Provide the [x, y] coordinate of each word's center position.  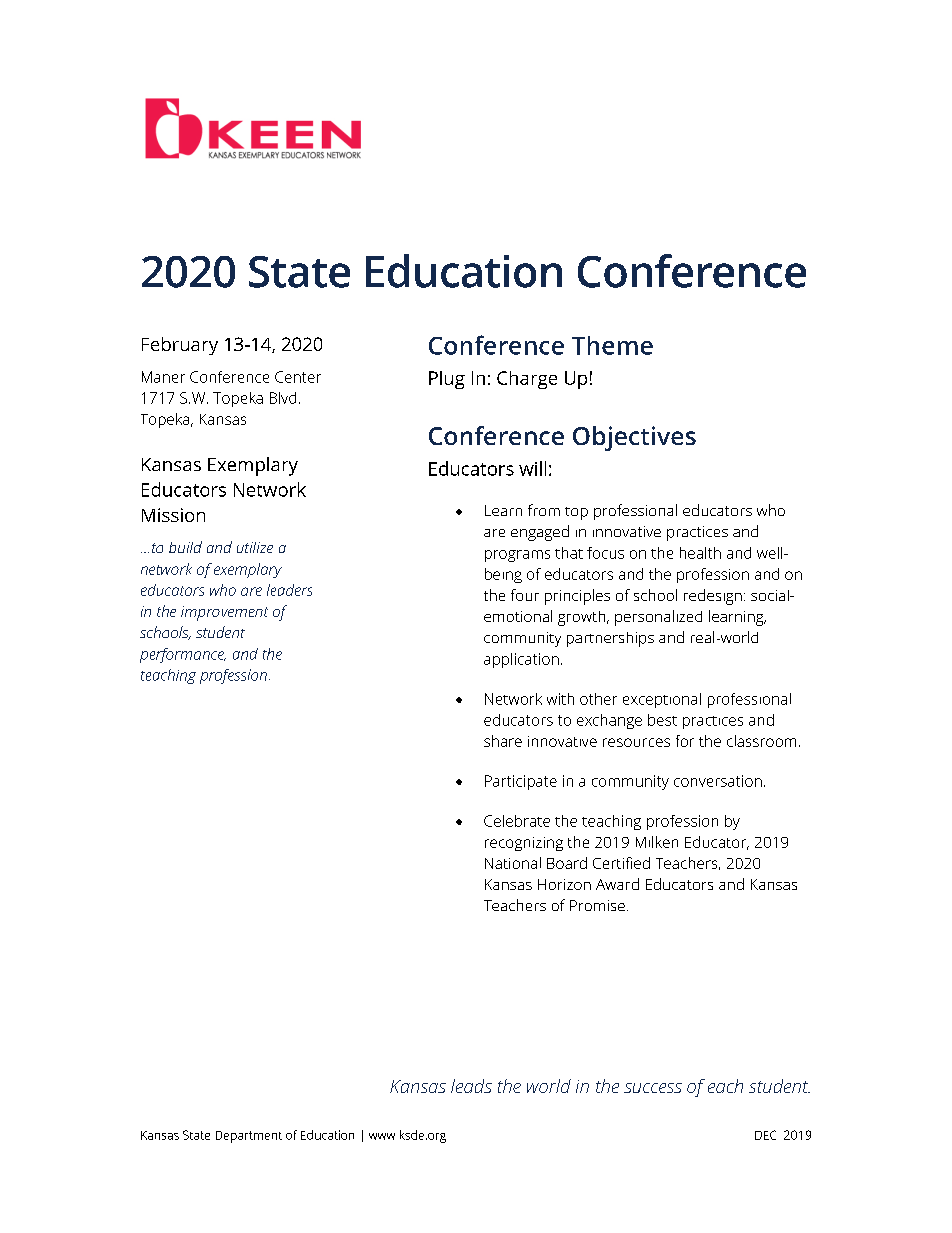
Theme [612, 345]
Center [298, 377]
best [662, 720]
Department [249, 1137]
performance [183, 655]
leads [471, 1086]
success [653, 1088]
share [503, 741]
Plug [447, 380]
